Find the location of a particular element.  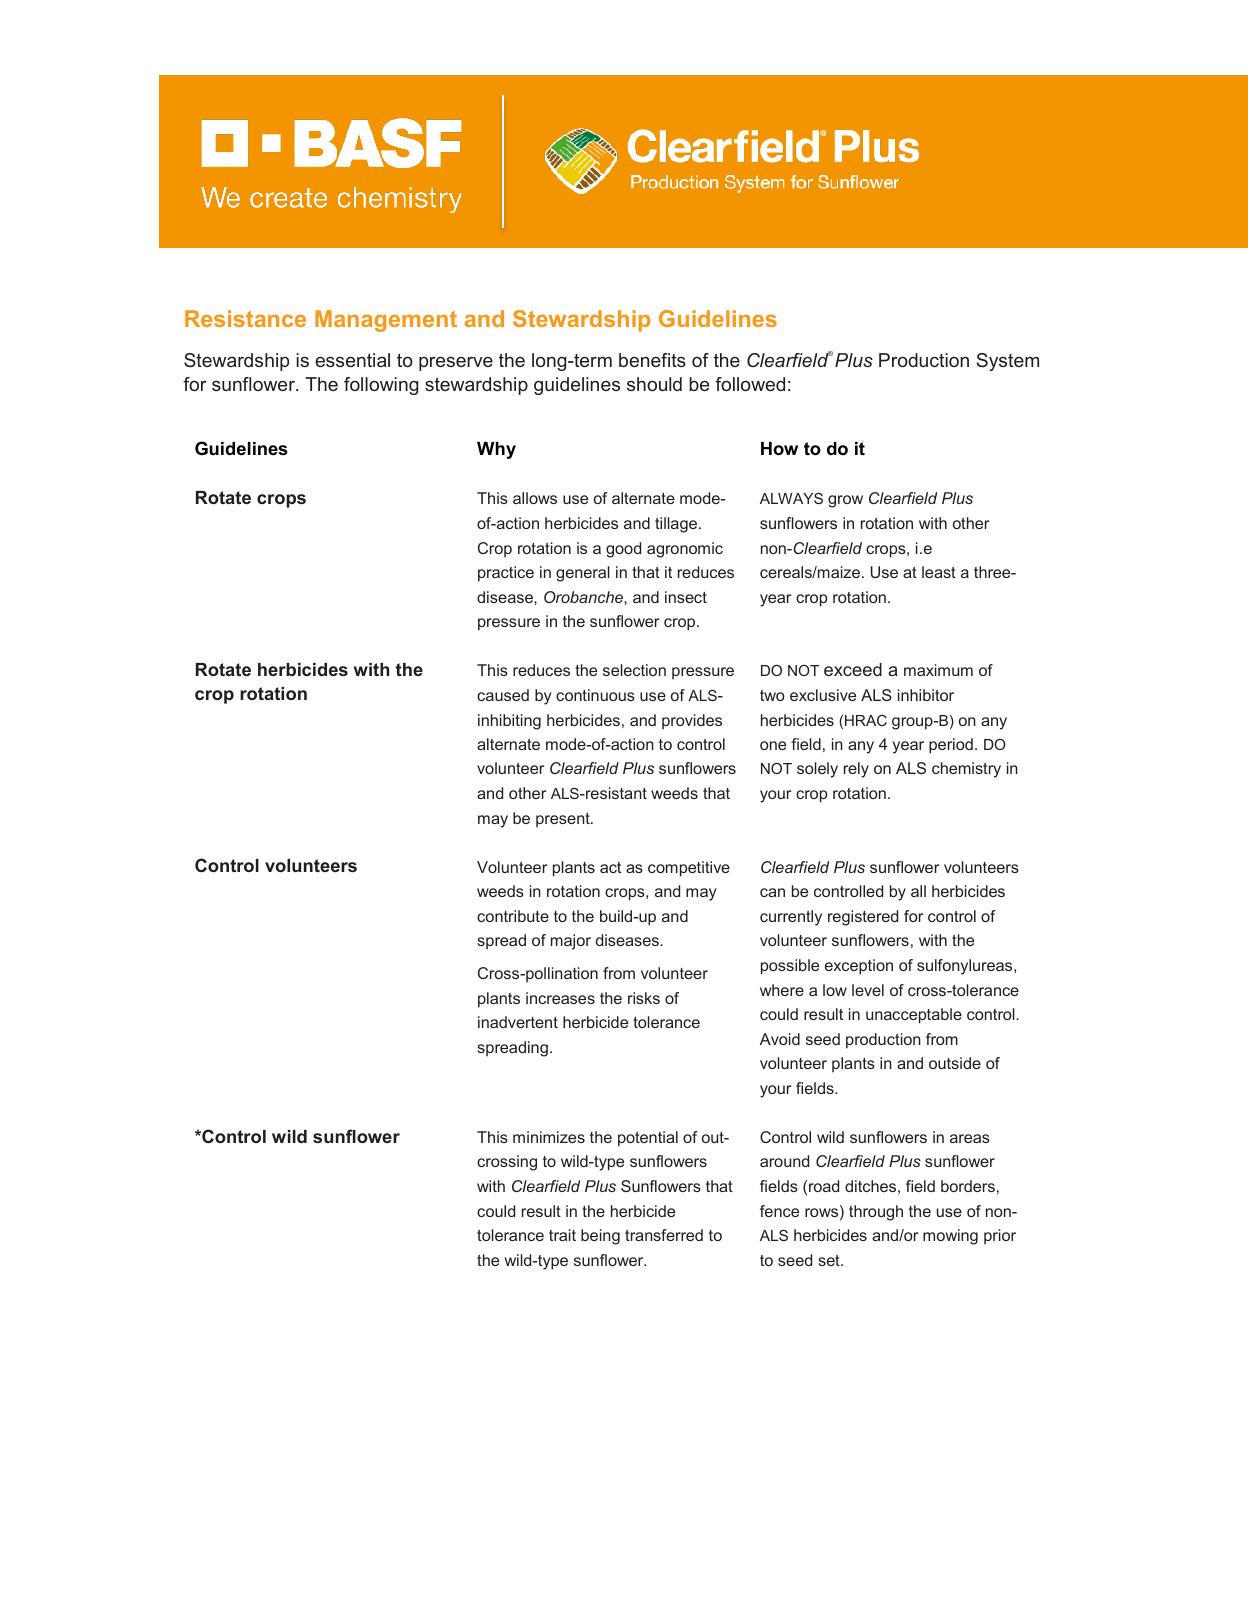

present is located at coordinates (564, 820).
